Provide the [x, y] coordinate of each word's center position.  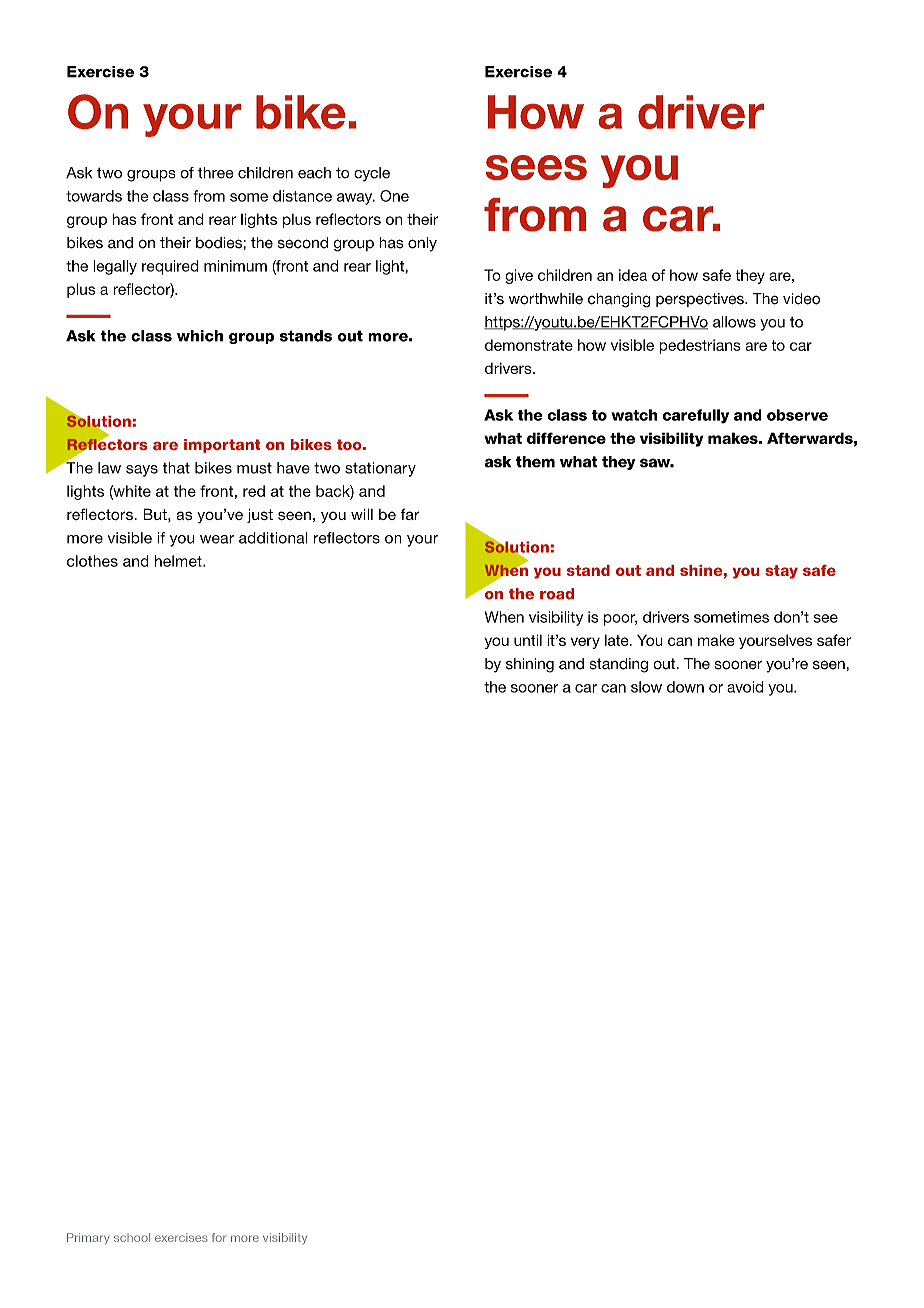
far [410, 514]
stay [781, 572]
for [219, 1237]
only [422, 244]
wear [217, 539]
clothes [92, 561]
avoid [745, 687]
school [132, 1237]
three [215, 173]
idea [633, 275]
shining [530, 665]
